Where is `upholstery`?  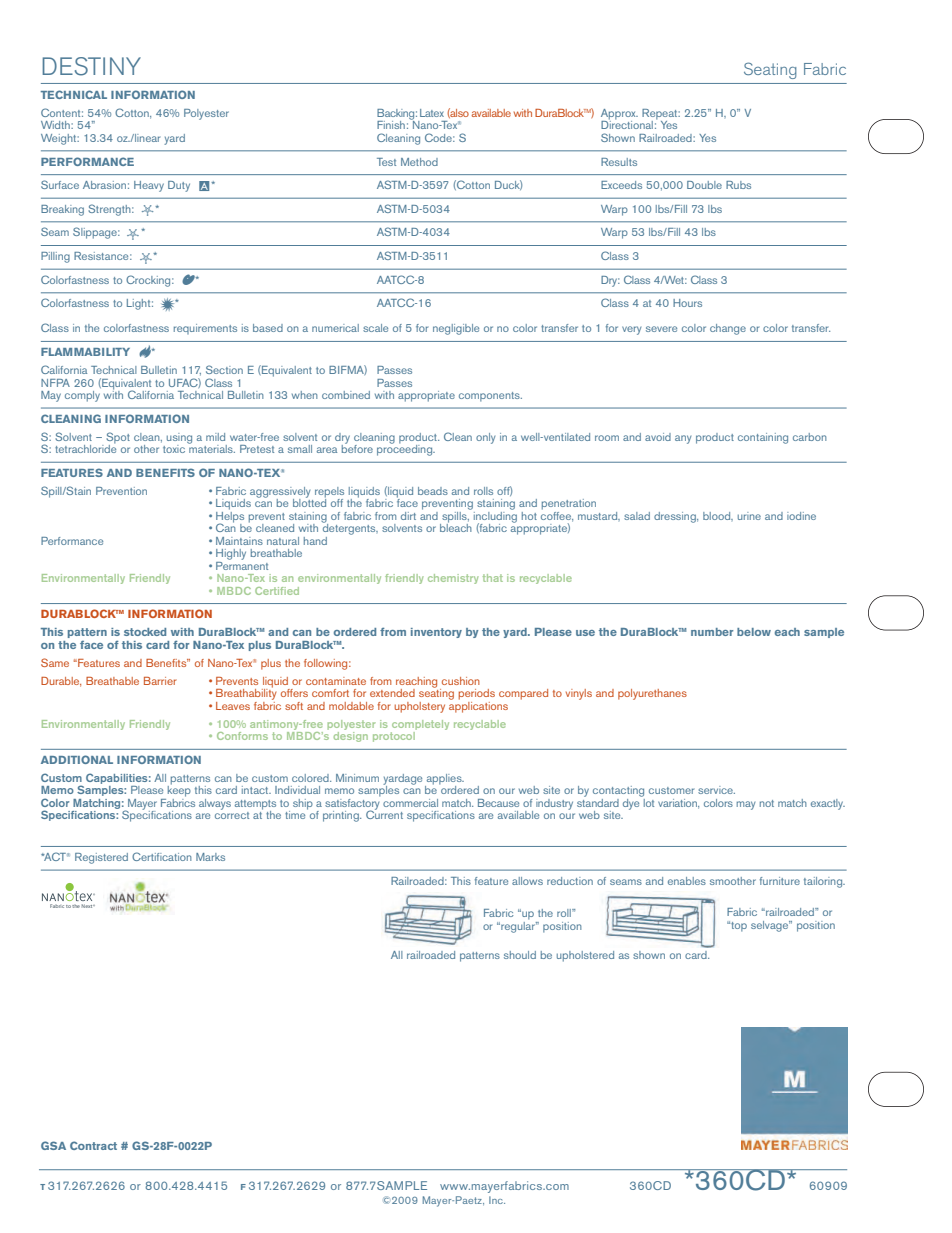 upholstery is located at coordinates (419, 707).
